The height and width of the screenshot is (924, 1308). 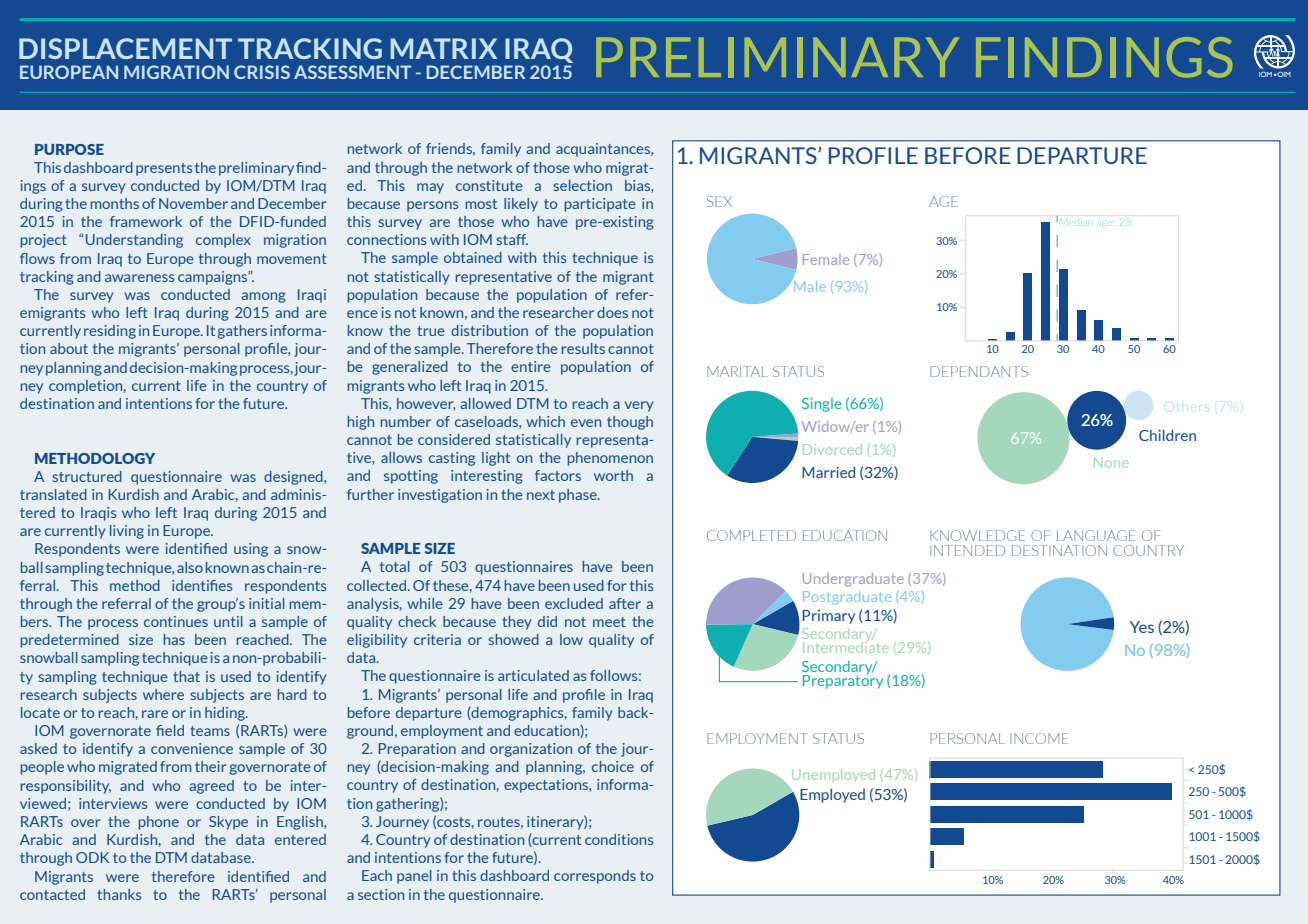 I want to click on SEX, so click(x=719, y=201).
